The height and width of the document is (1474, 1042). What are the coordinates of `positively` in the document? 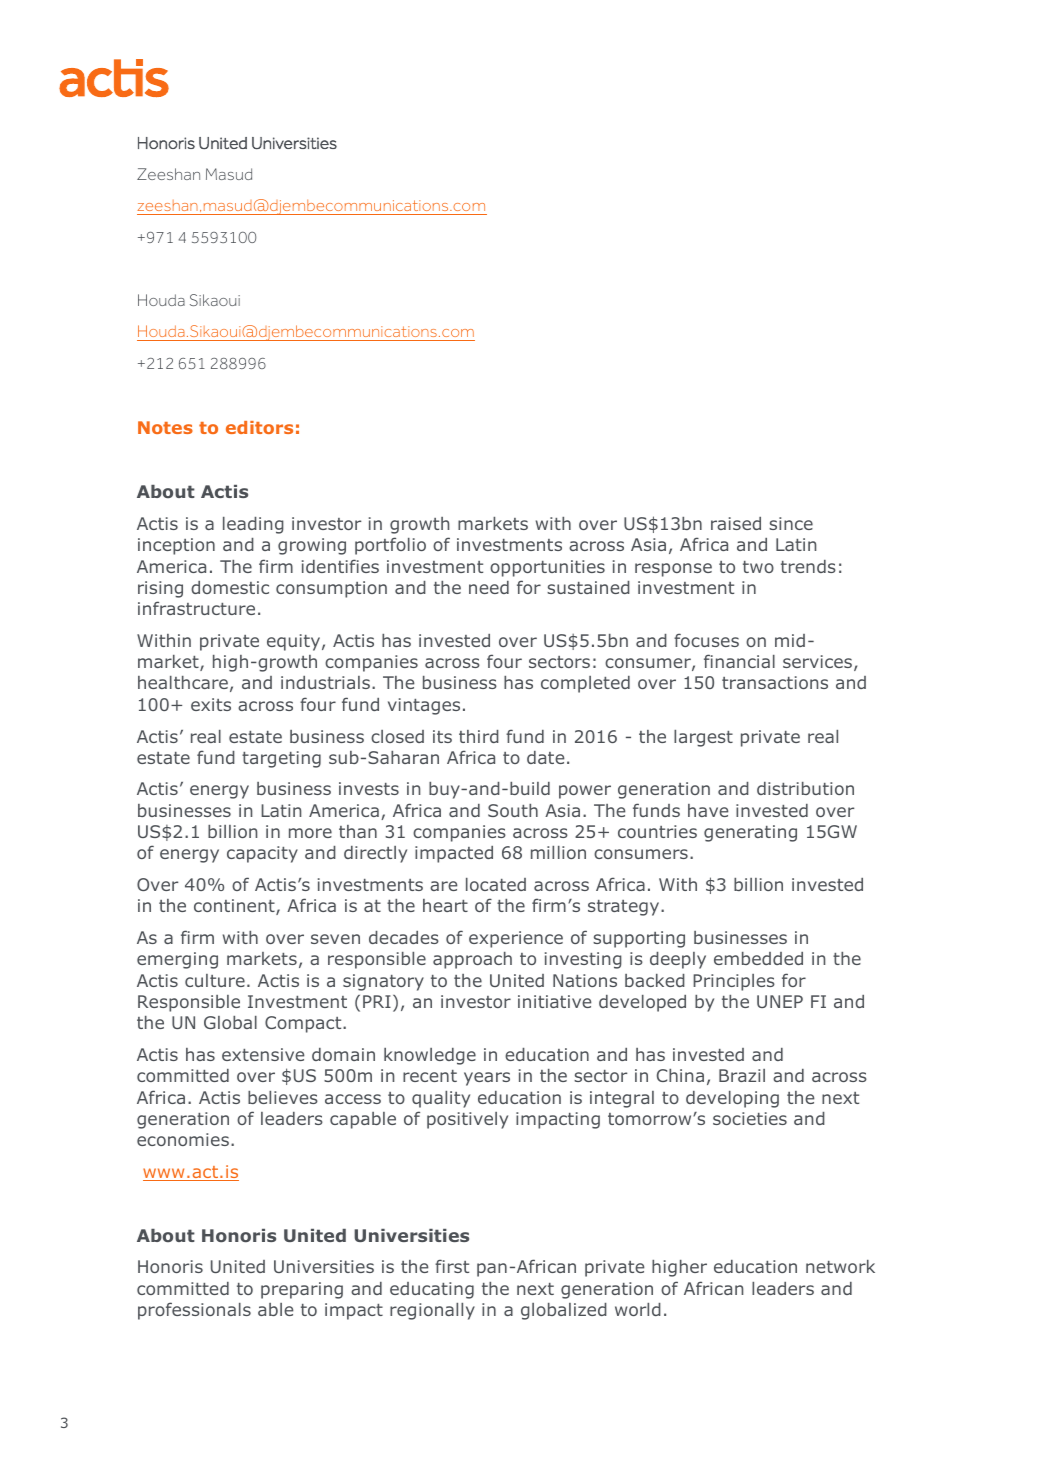 It's located at (467, 1120).
